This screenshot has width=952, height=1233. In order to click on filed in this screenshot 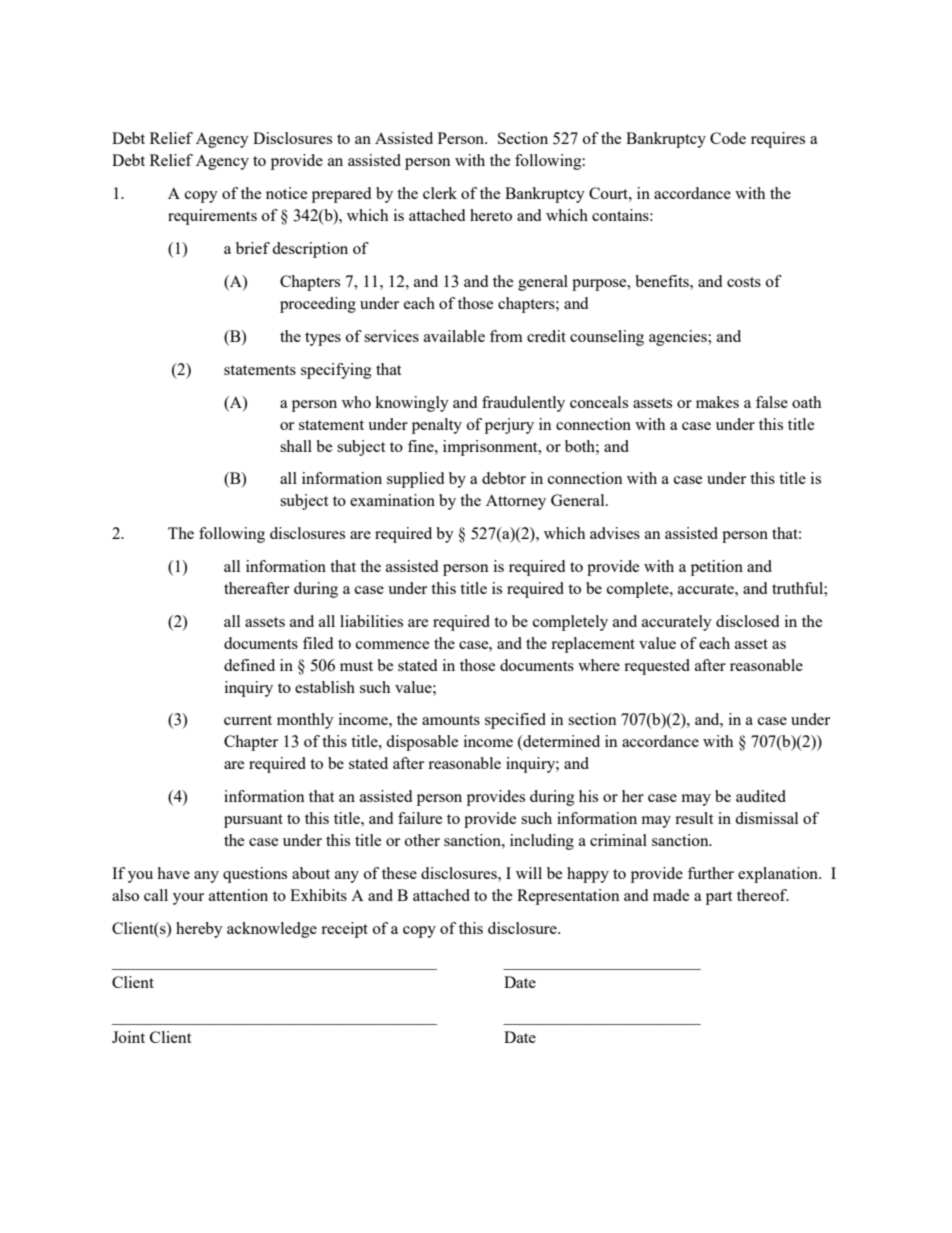, I will do `click(318, 643)`.
